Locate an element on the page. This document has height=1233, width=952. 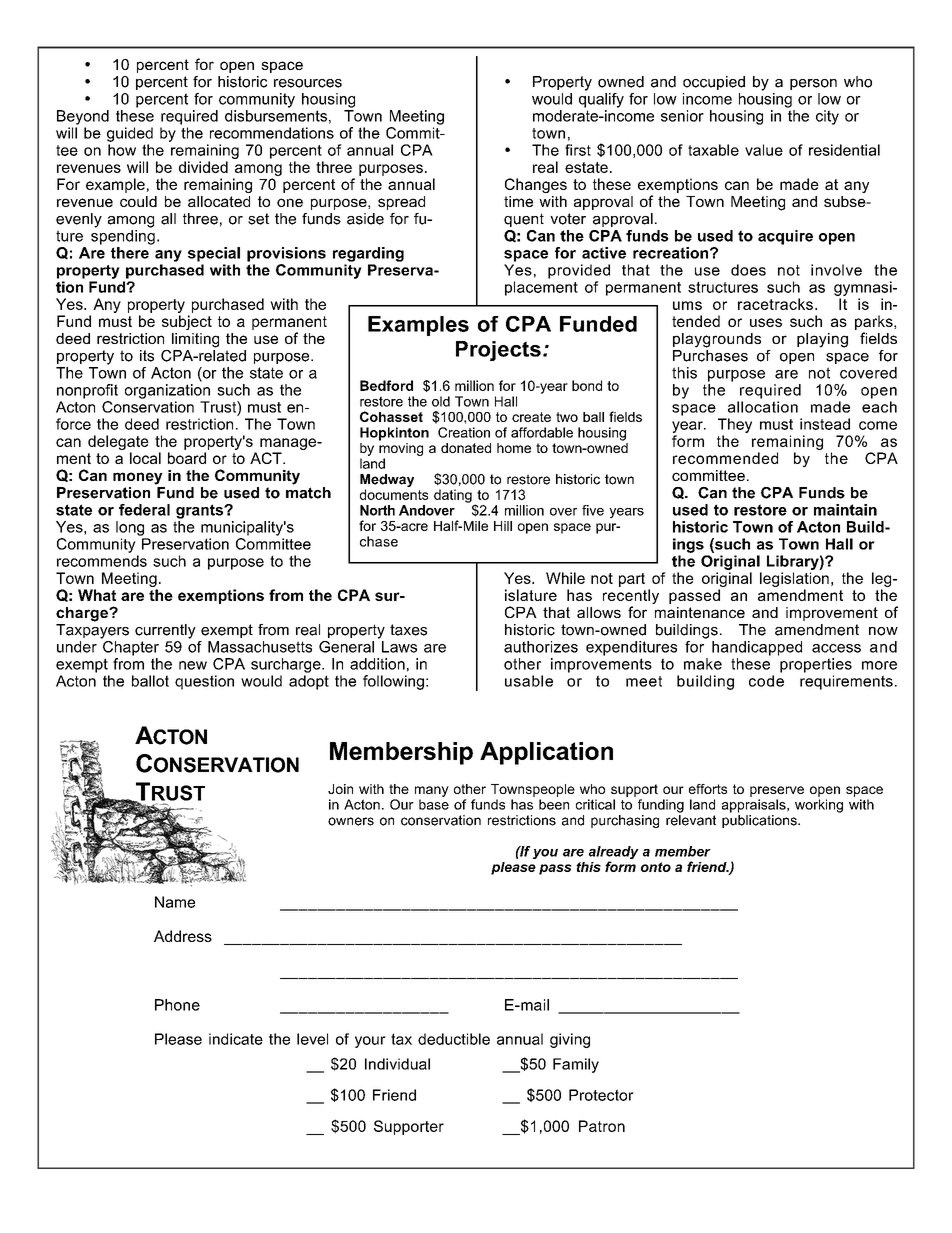
city is located at coordinates (827, 117).
